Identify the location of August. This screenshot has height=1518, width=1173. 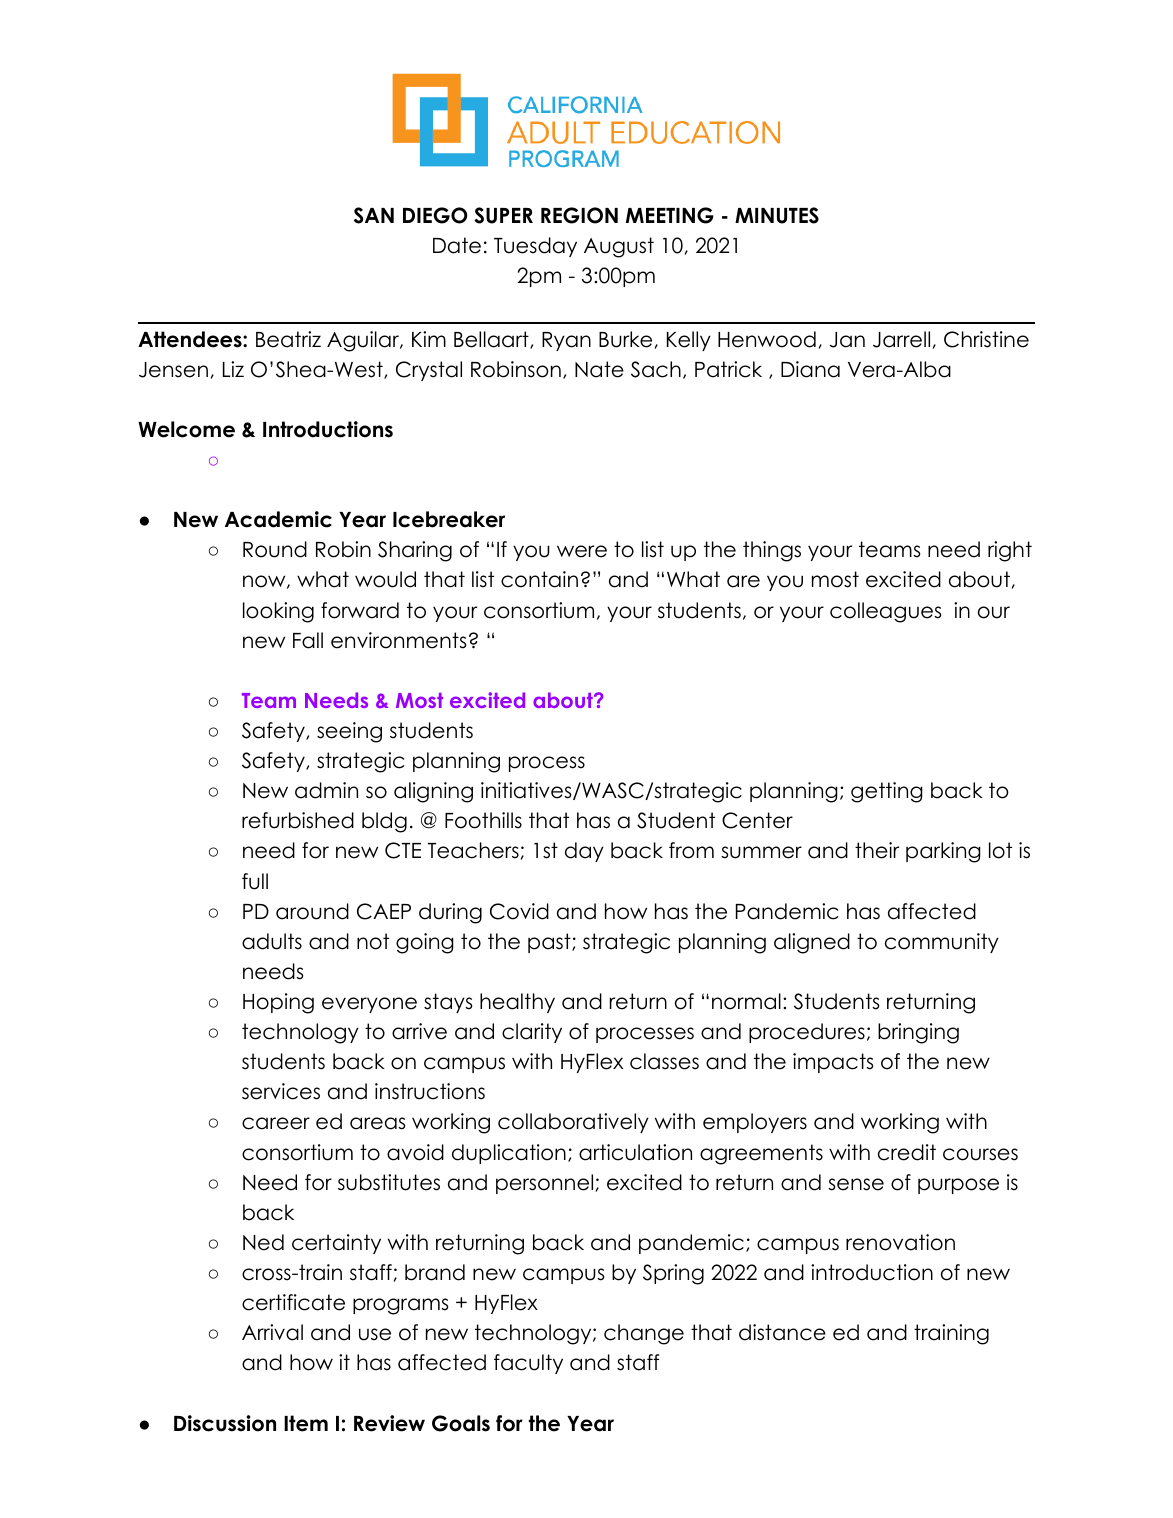
(619, 247).
